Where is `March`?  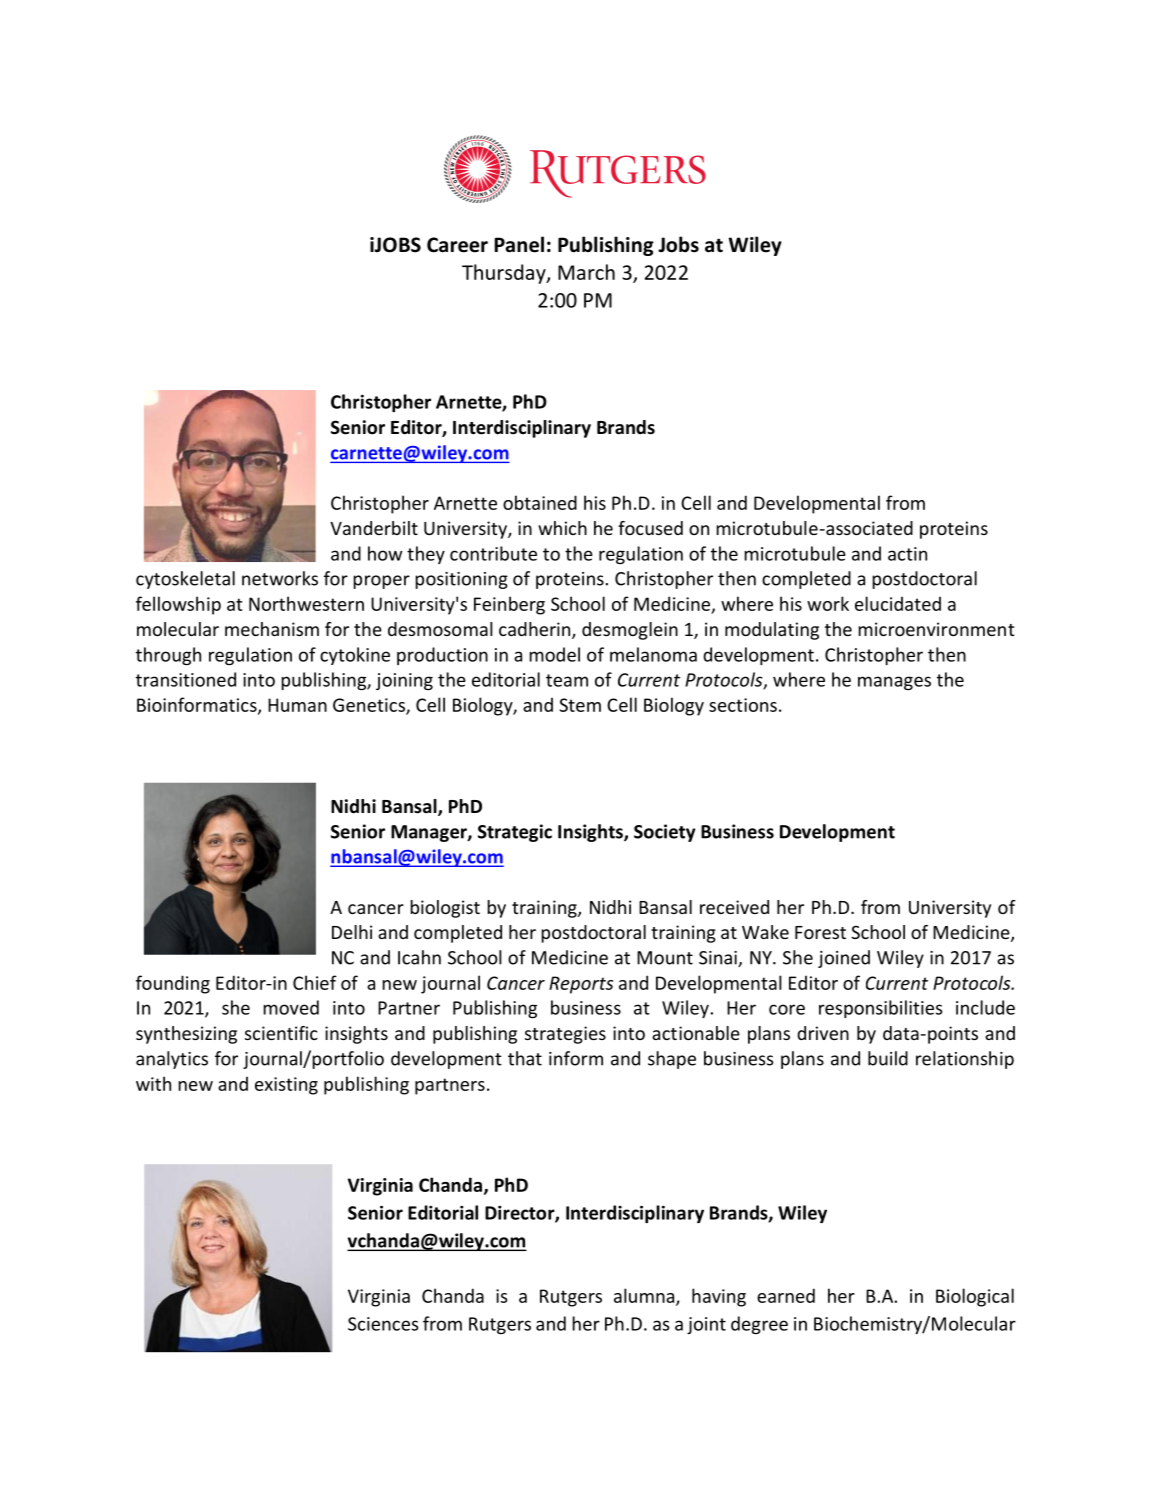
March is located at coordinates (586, 272).
